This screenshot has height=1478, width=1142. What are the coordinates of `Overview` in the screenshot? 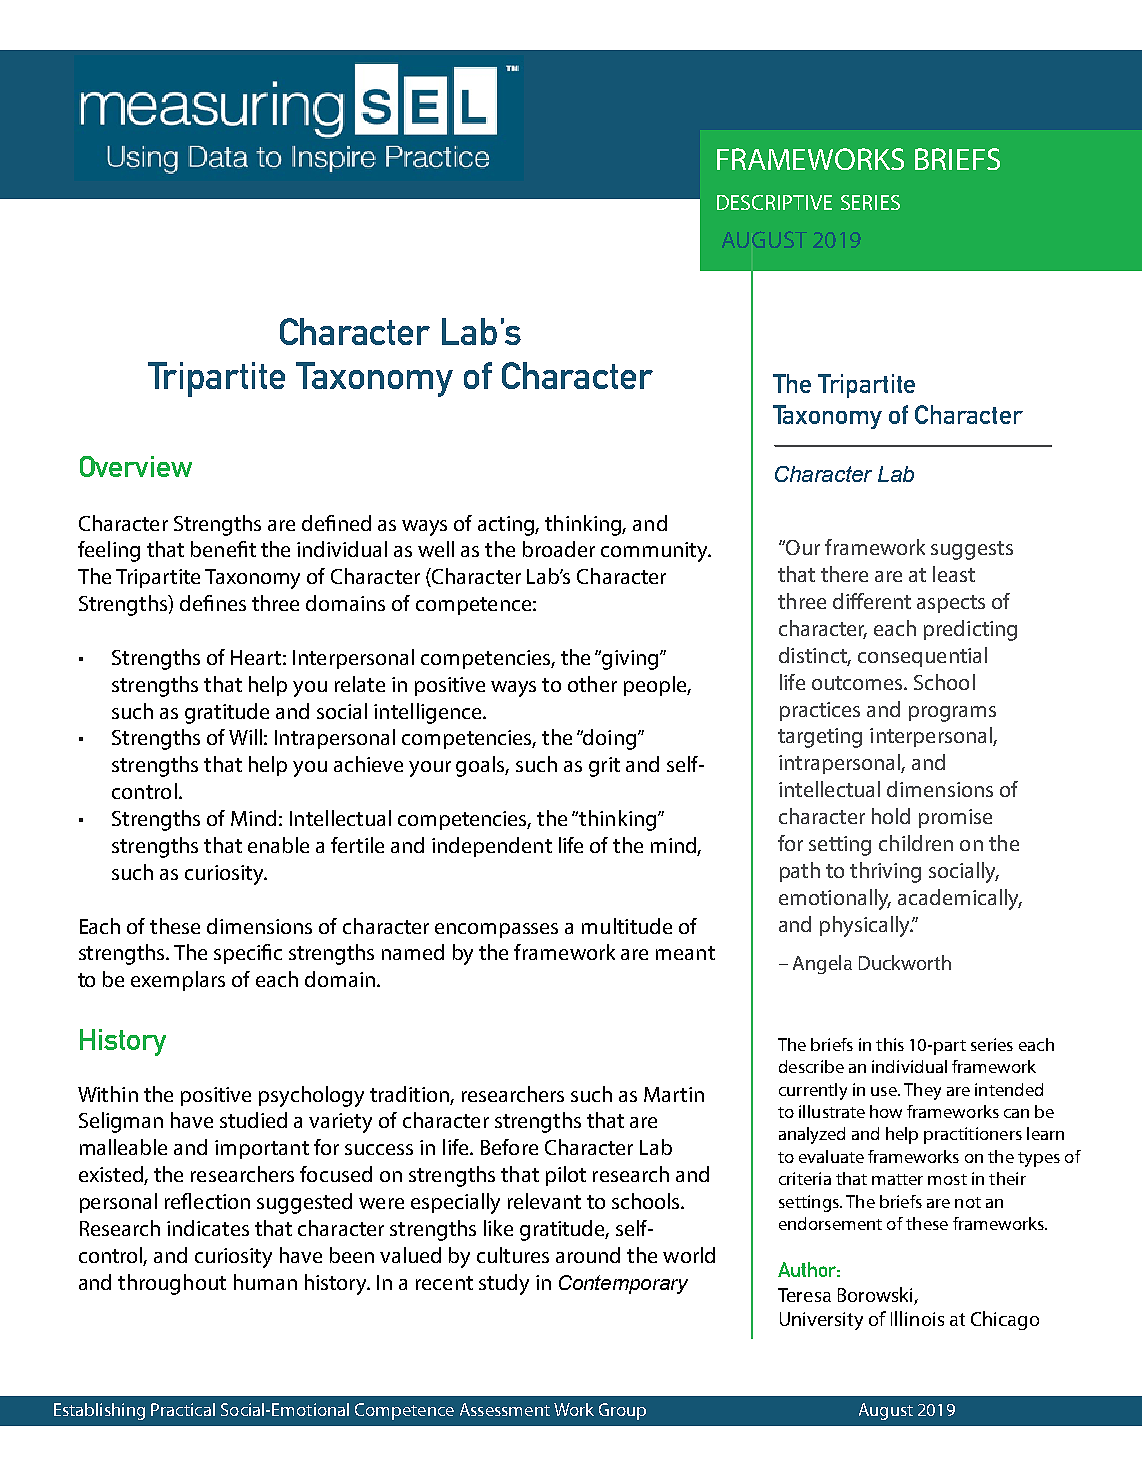 It's located at (136, 466).
